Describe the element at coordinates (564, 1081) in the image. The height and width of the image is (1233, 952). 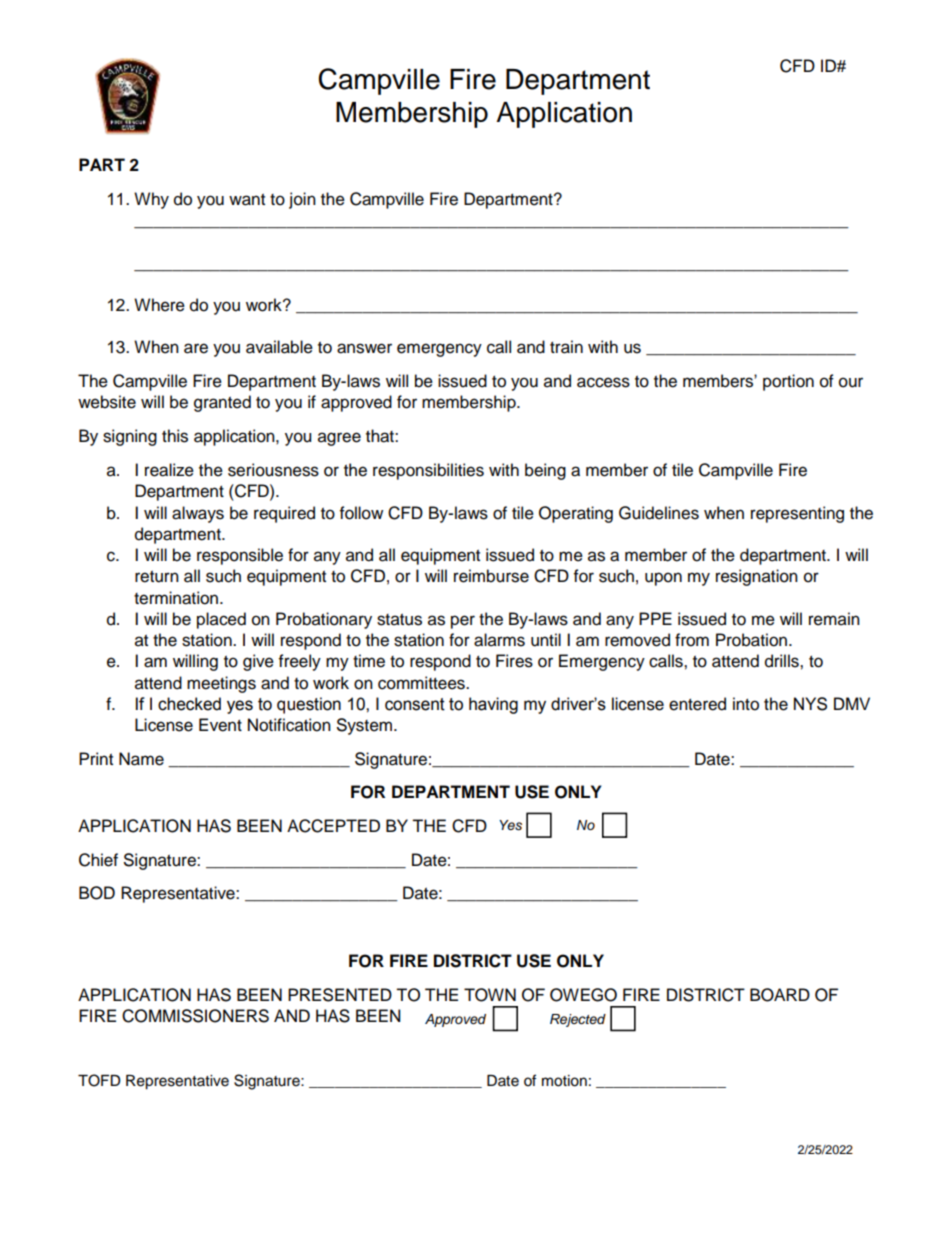
I see `motion` at that location.
